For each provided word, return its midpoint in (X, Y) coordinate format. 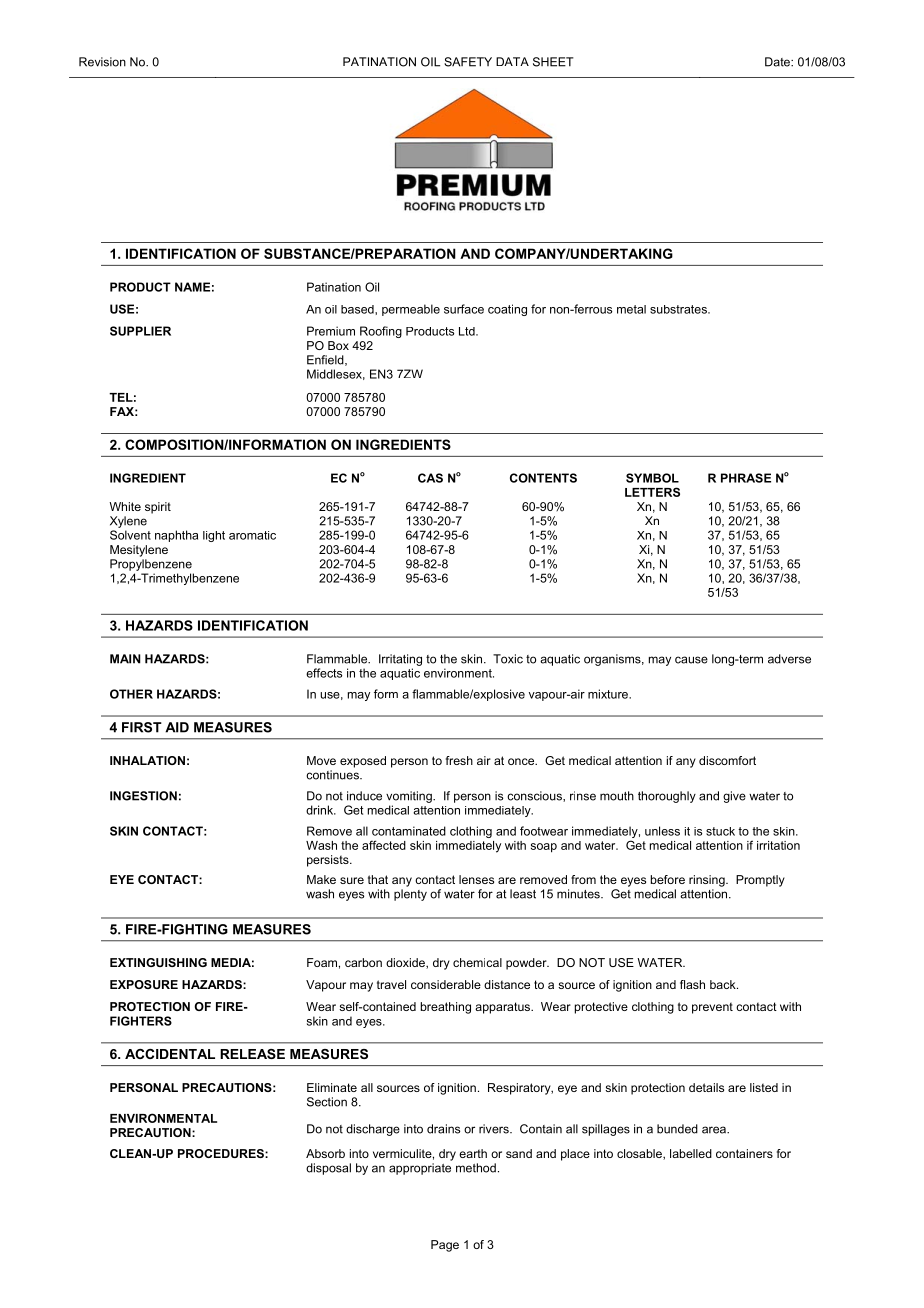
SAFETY (468, 62)
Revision (102, 62)
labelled (691, 1153)
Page (445, 1246)
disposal (328, 1169)
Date (778, 62)
